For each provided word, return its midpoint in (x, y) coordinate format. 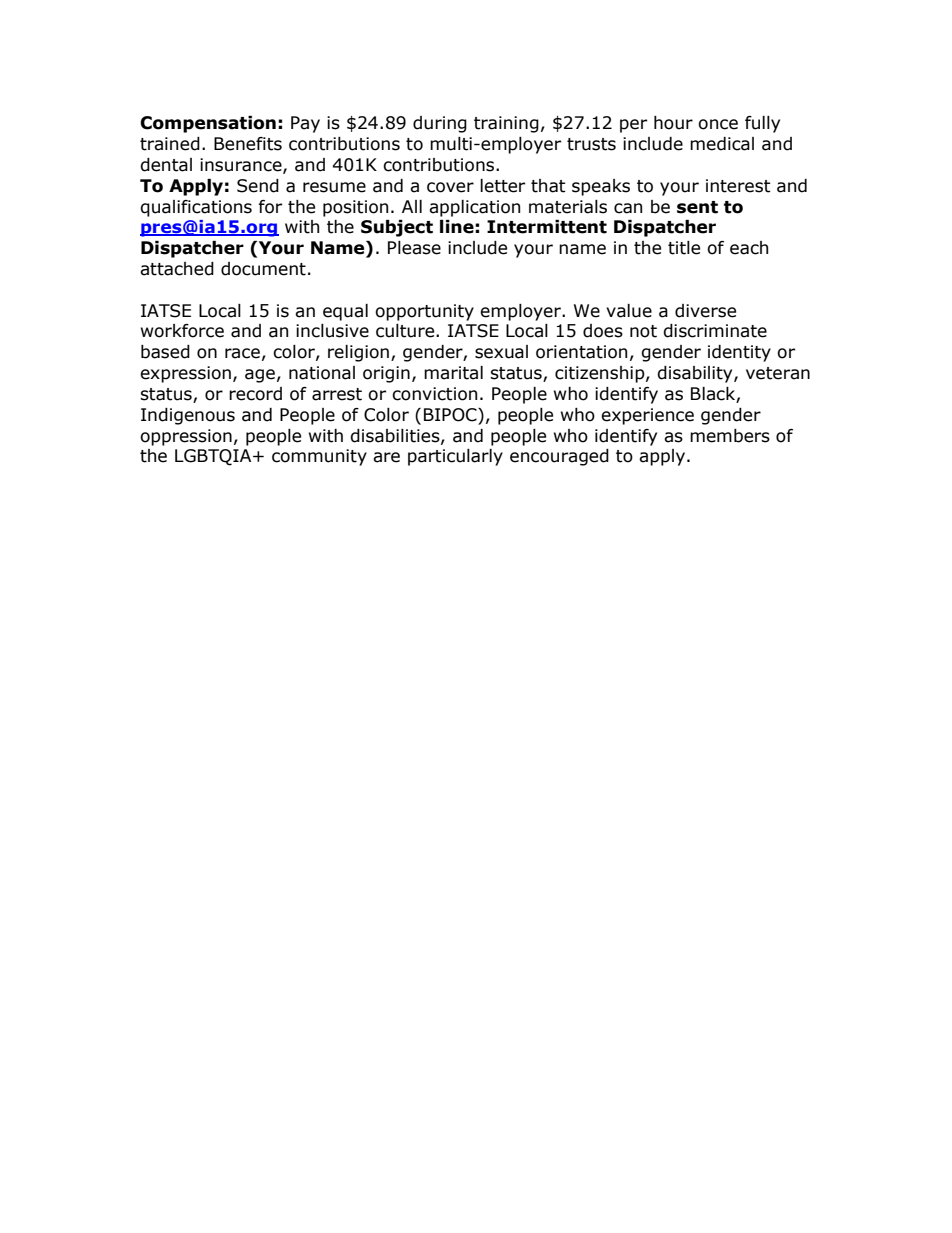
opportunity (424, 312)
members (730, 436)
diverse (705, 311)
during (440, 124)
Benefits (248, 144)
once (718, 124)
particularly (455, 457)
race (242, 353)
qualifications (196, 208)
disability (696, 374)
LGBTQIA (214, 457)
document (263, 269)
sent (697, 207)
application (474, 208)
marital (453, 373)
